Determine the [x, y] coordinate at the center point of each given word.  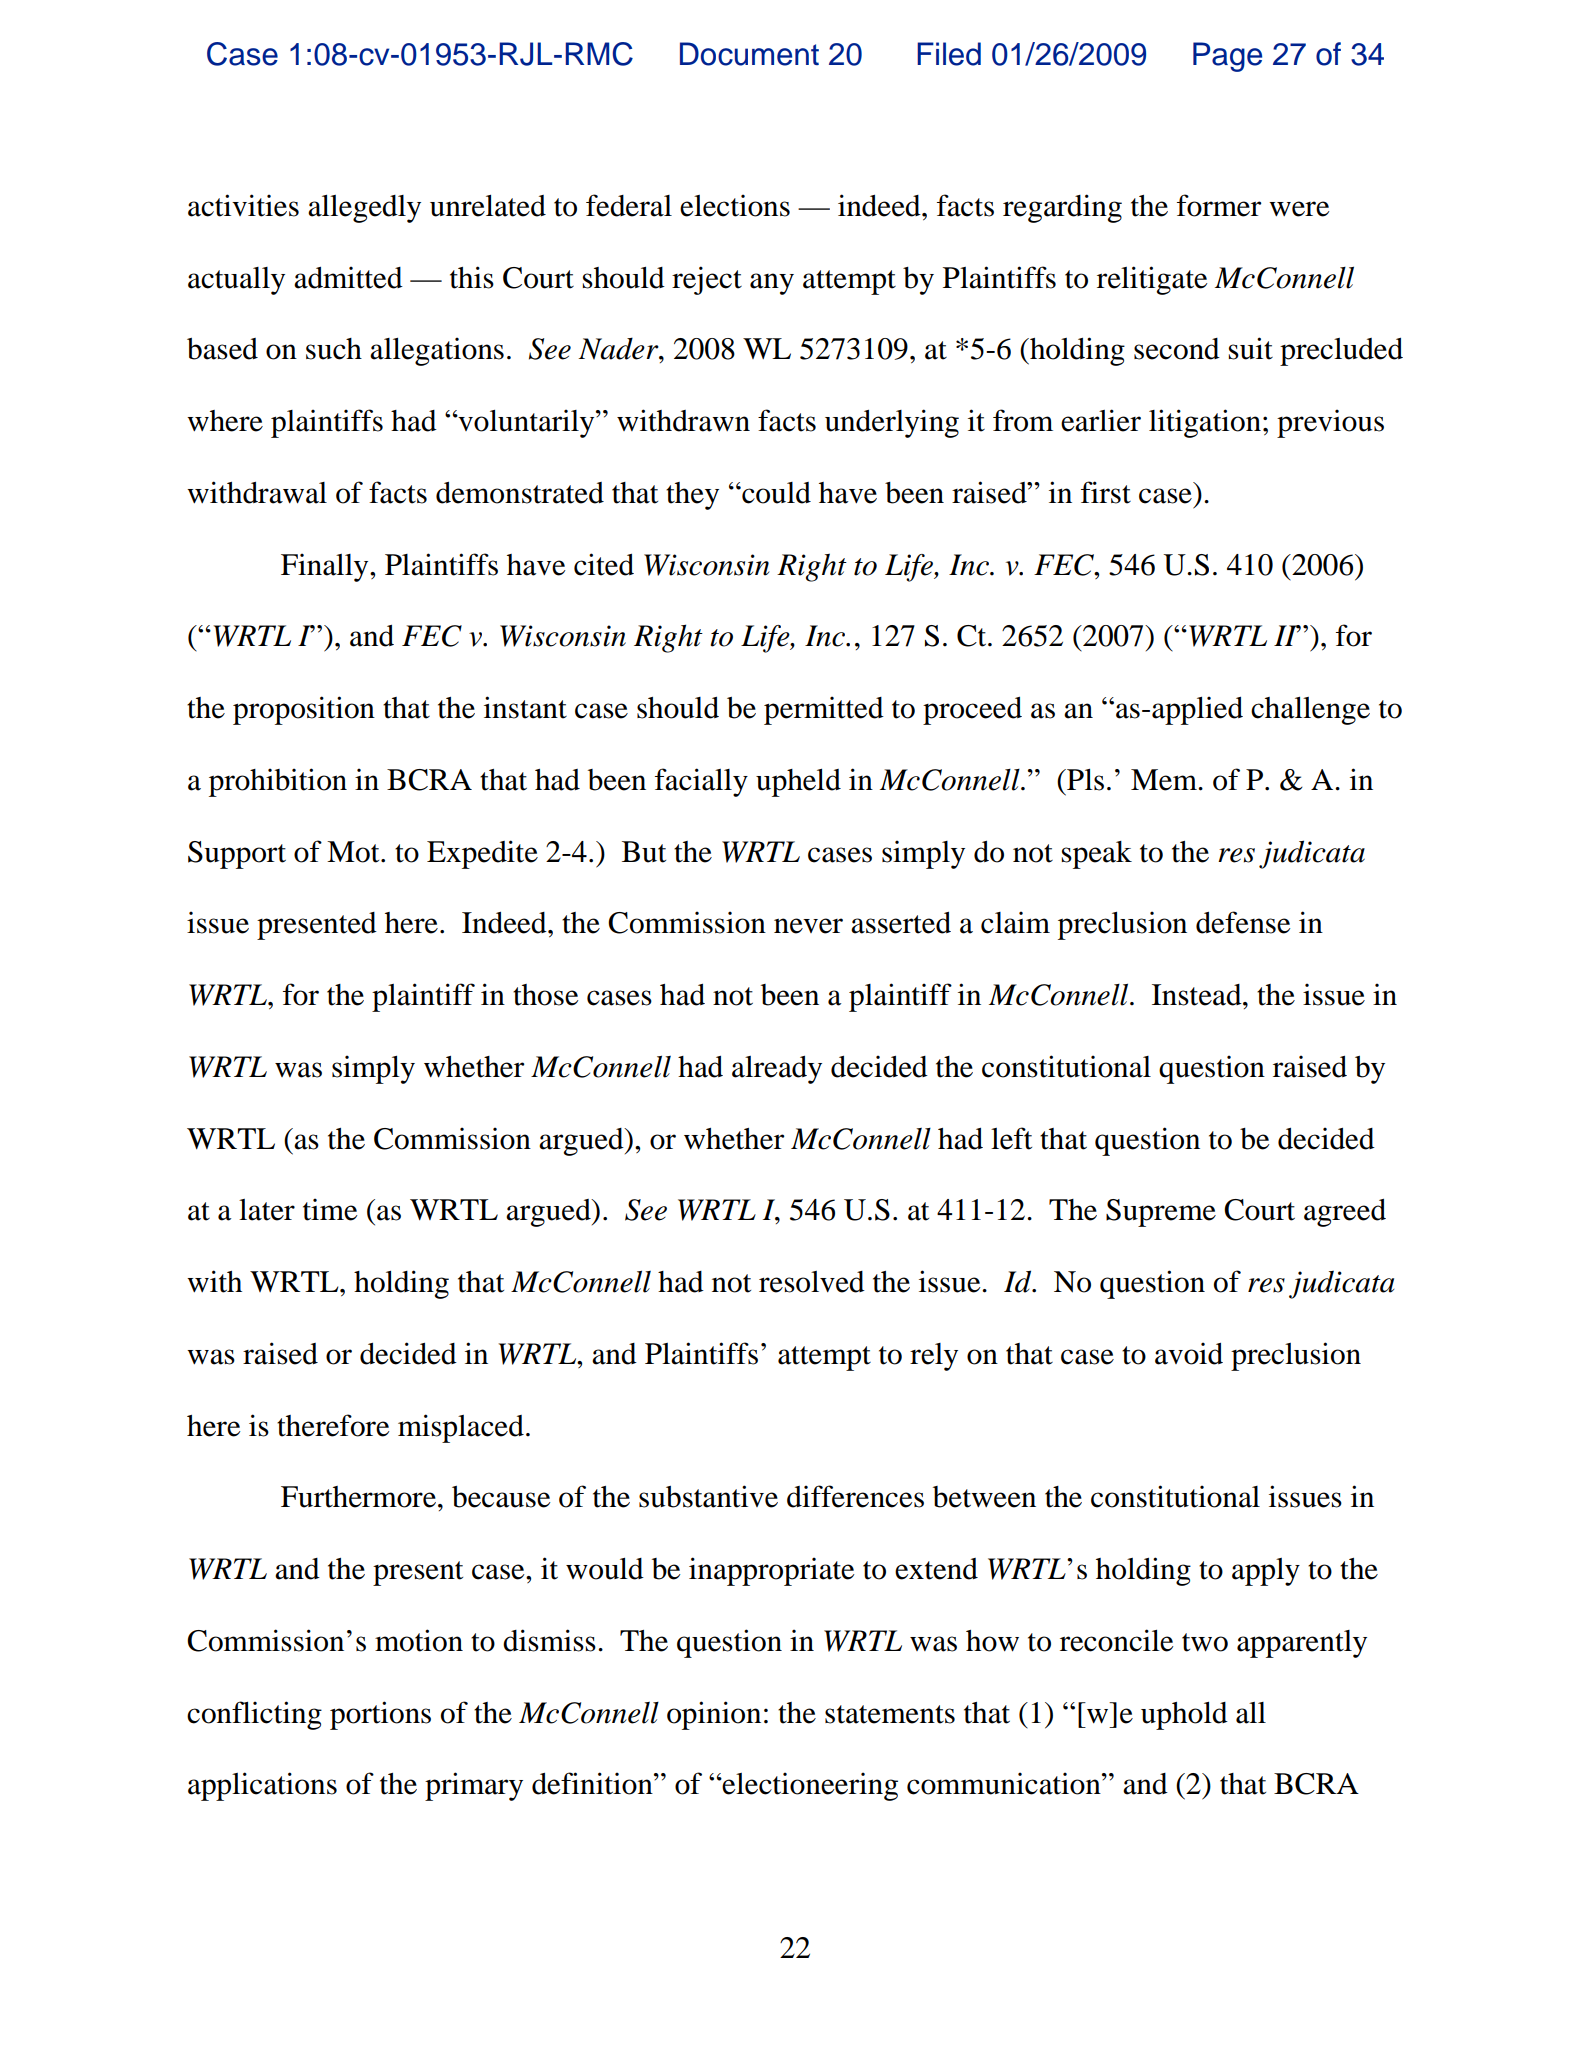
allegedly [364, 209]
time [330, 1209]
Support [237, 855]
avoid [1189, 1353]
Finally [326, 567]
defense [1243, 922]
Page [1227, 57]
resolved [812, 1282]
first [1106, 492]
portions [380, 1715]
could [775, 493]
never [808, 926]
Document [749, 54]
